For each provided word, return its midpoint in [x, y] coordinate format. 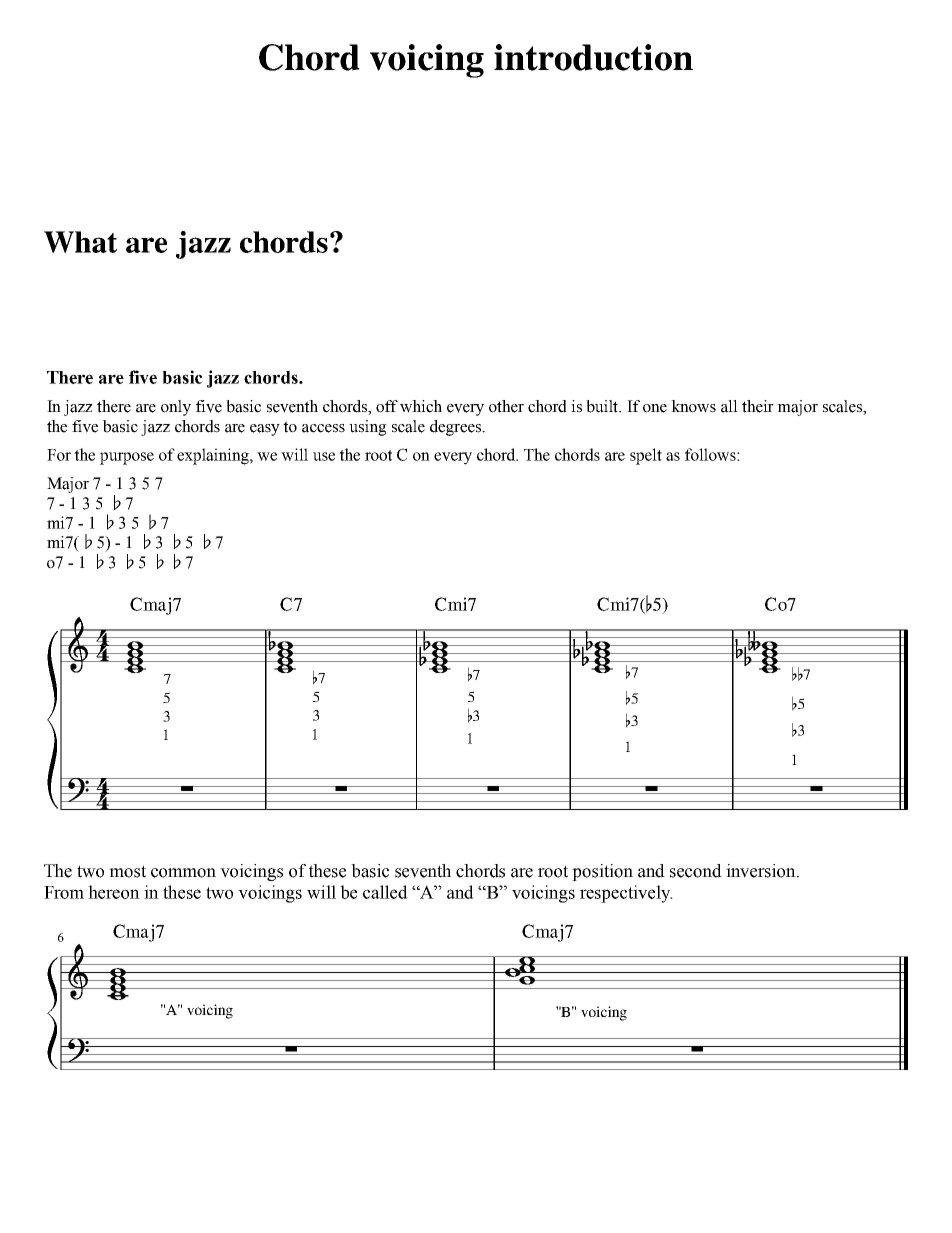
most [127, 871]
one [655, 408]
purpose [127, 458]
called [385, 892]
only [176, 408]
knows [693, 406]
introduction [593, 57]
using [368, 428]
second [696, 871]
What [80, 242]
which [421, 406]
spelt [646, 456]
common [183, 873]
